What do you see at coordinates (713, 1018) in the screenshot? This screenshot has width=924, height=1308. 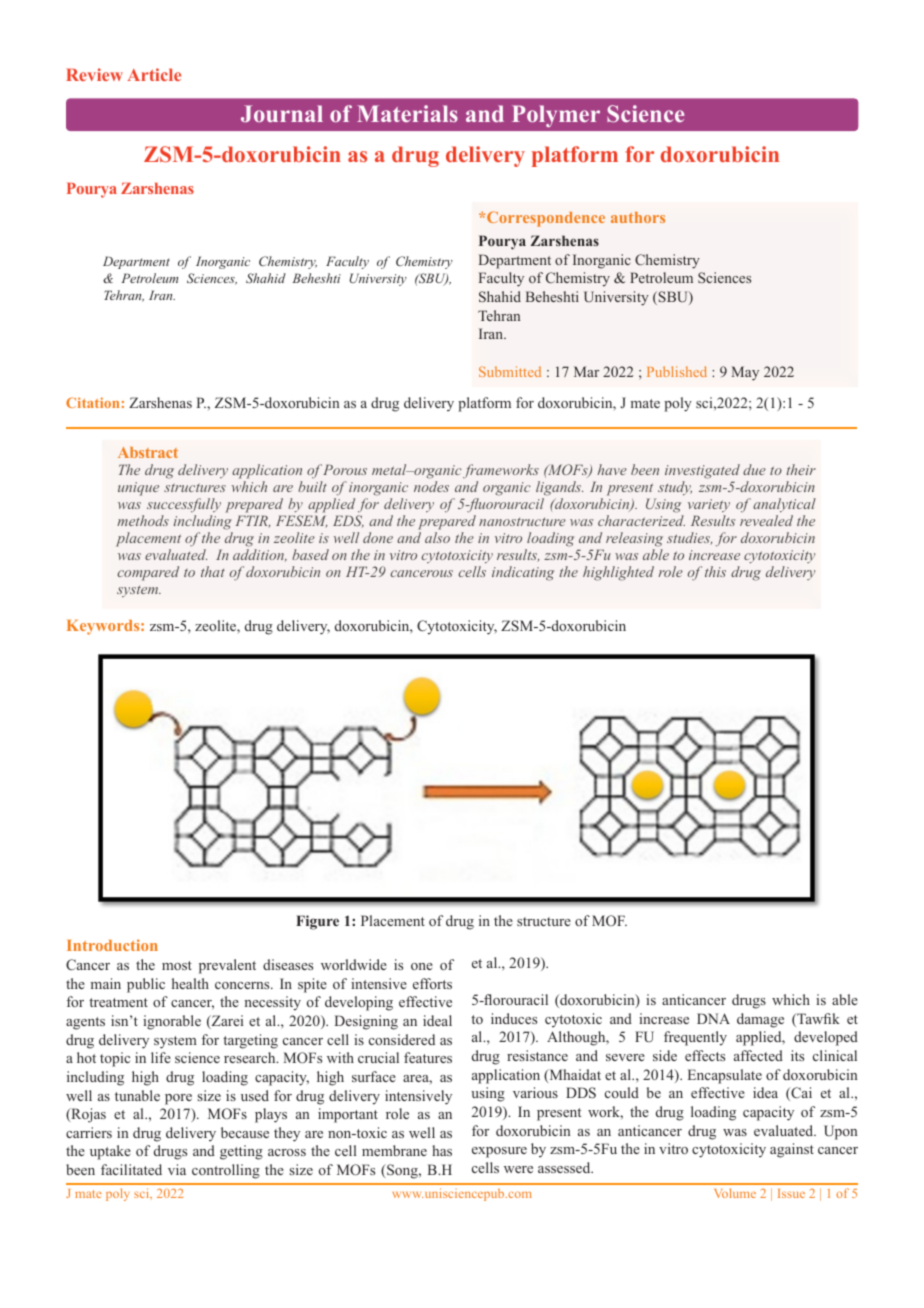 I see `DNA` at bounding box center [713, 1018].
